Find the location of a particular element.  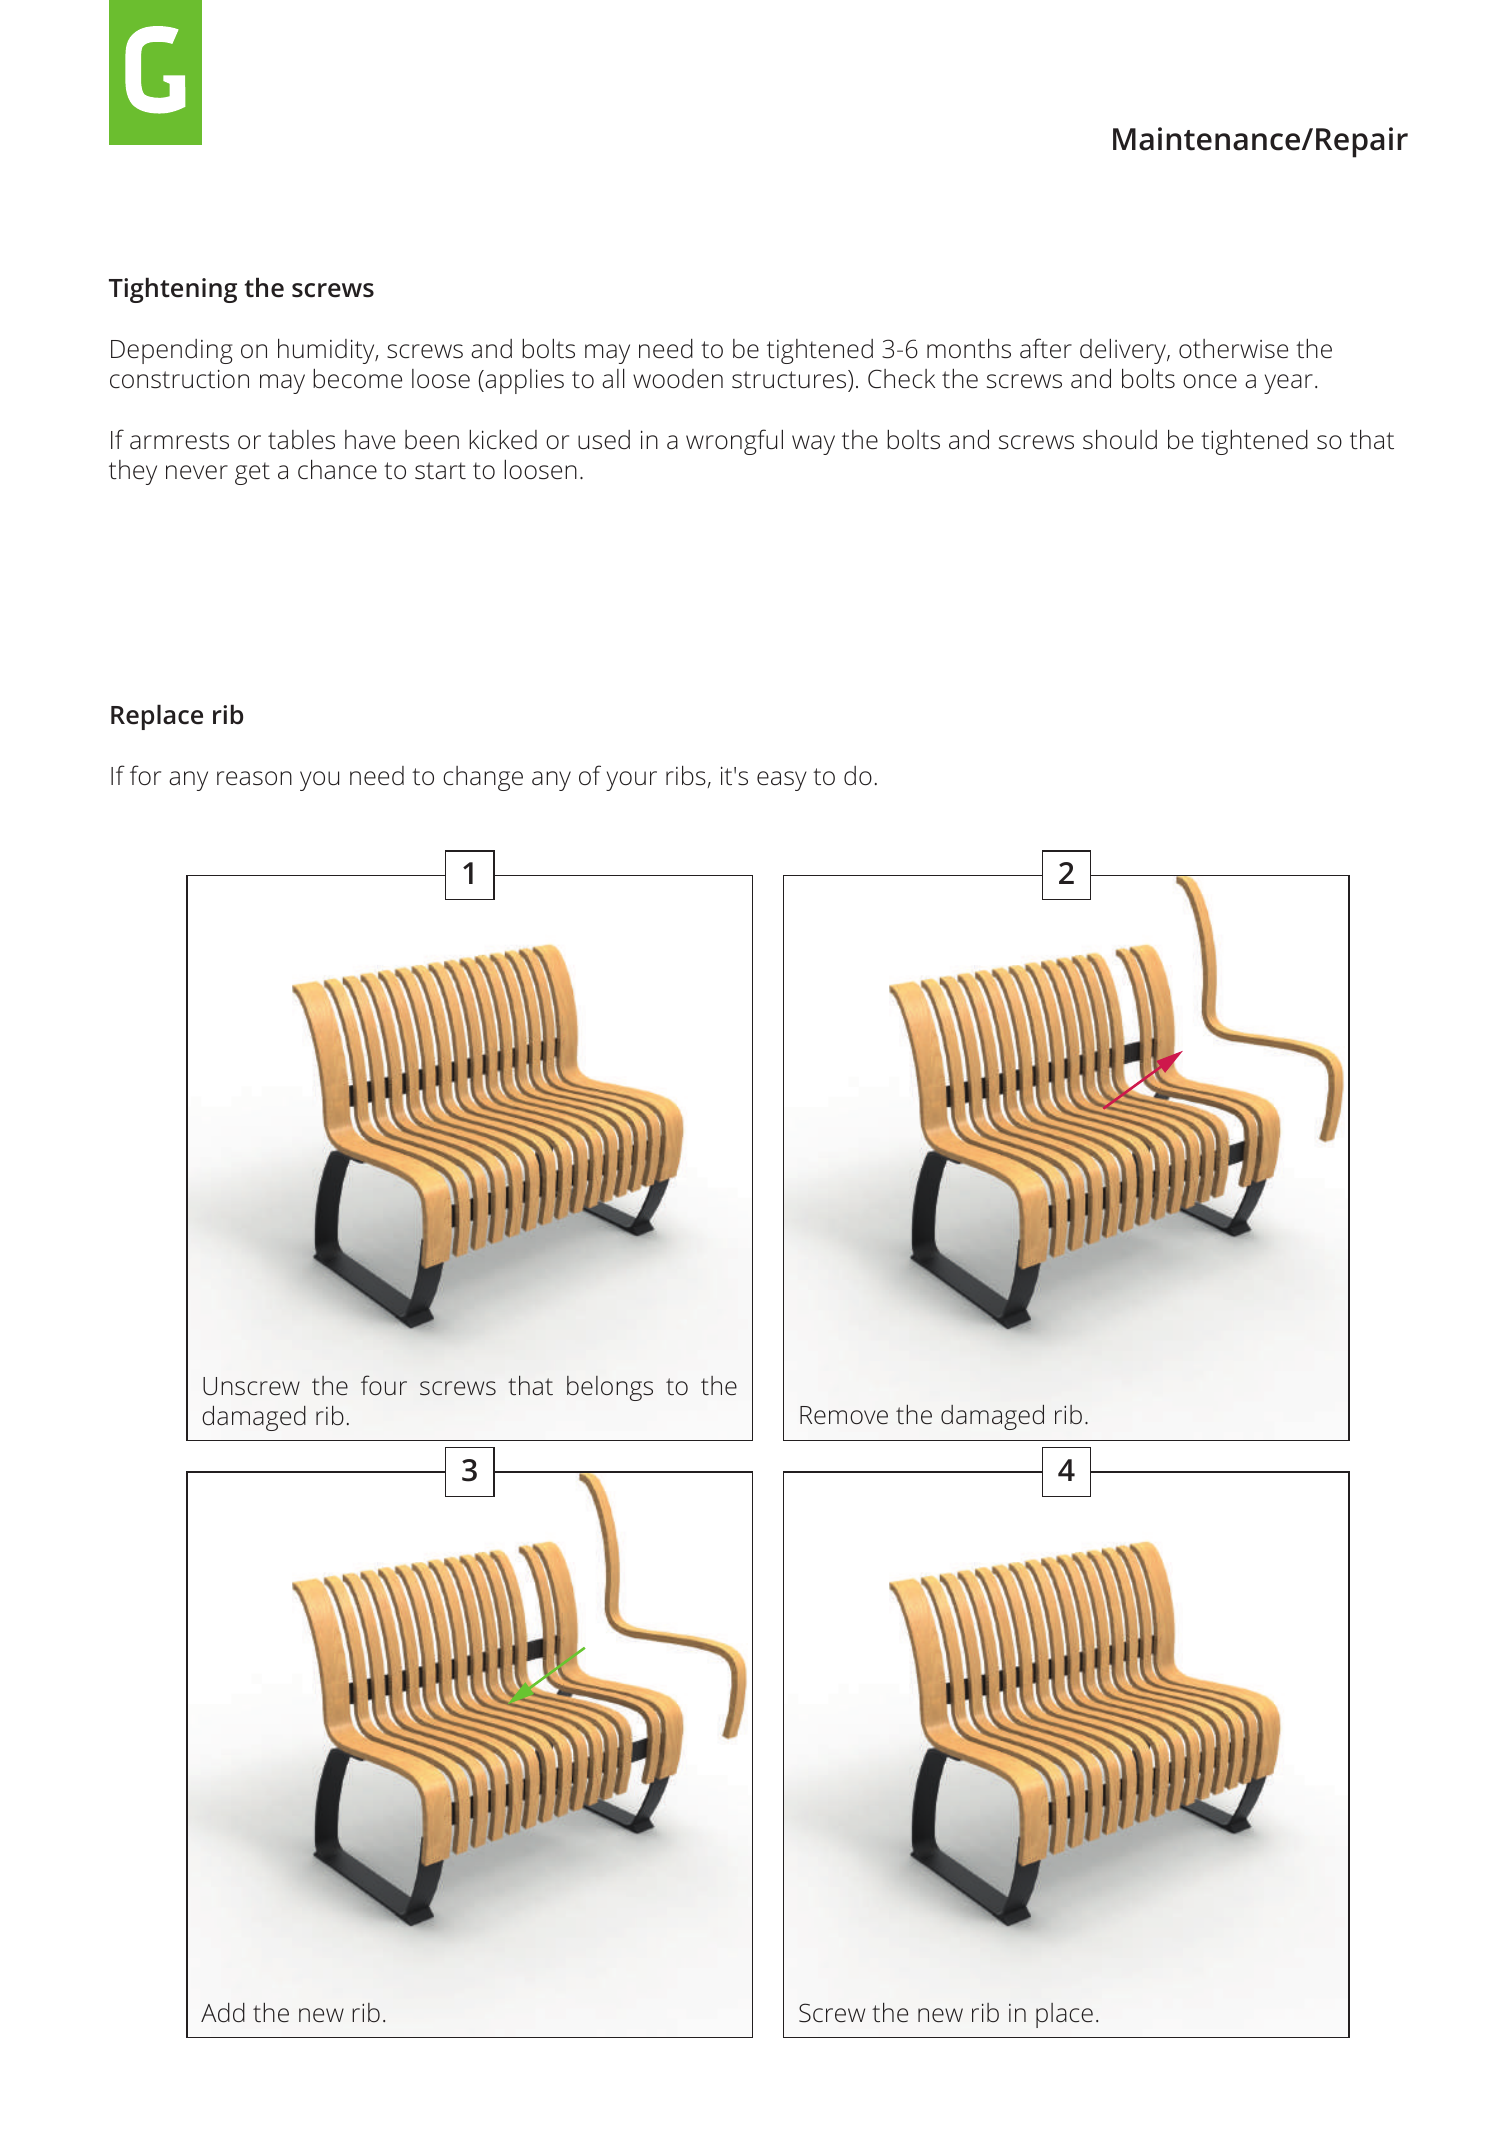

become is located at coordinates (357, 379).
